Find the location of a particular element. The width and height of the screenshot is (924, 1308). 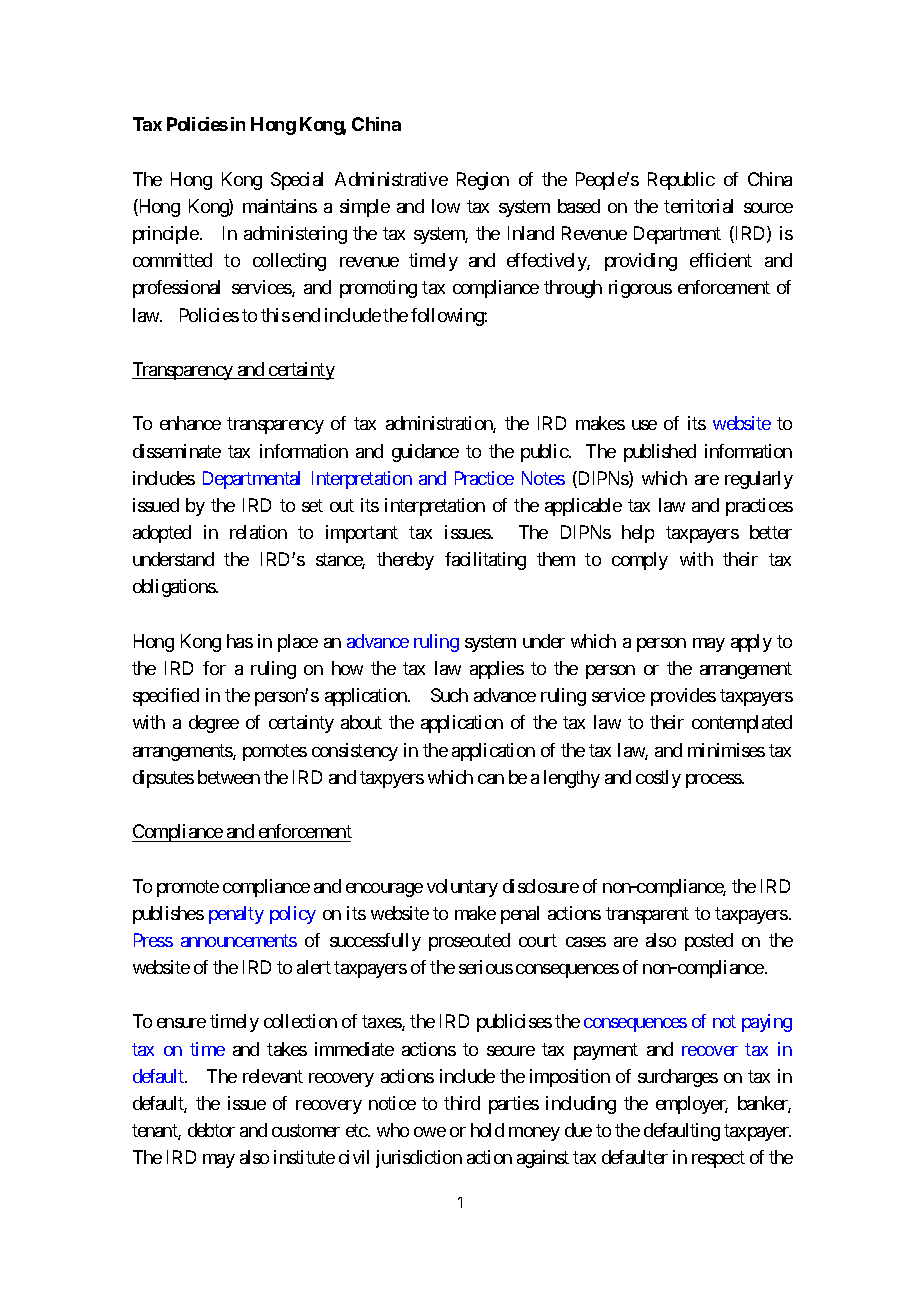

territorial is located at coordinates (698, 206).
